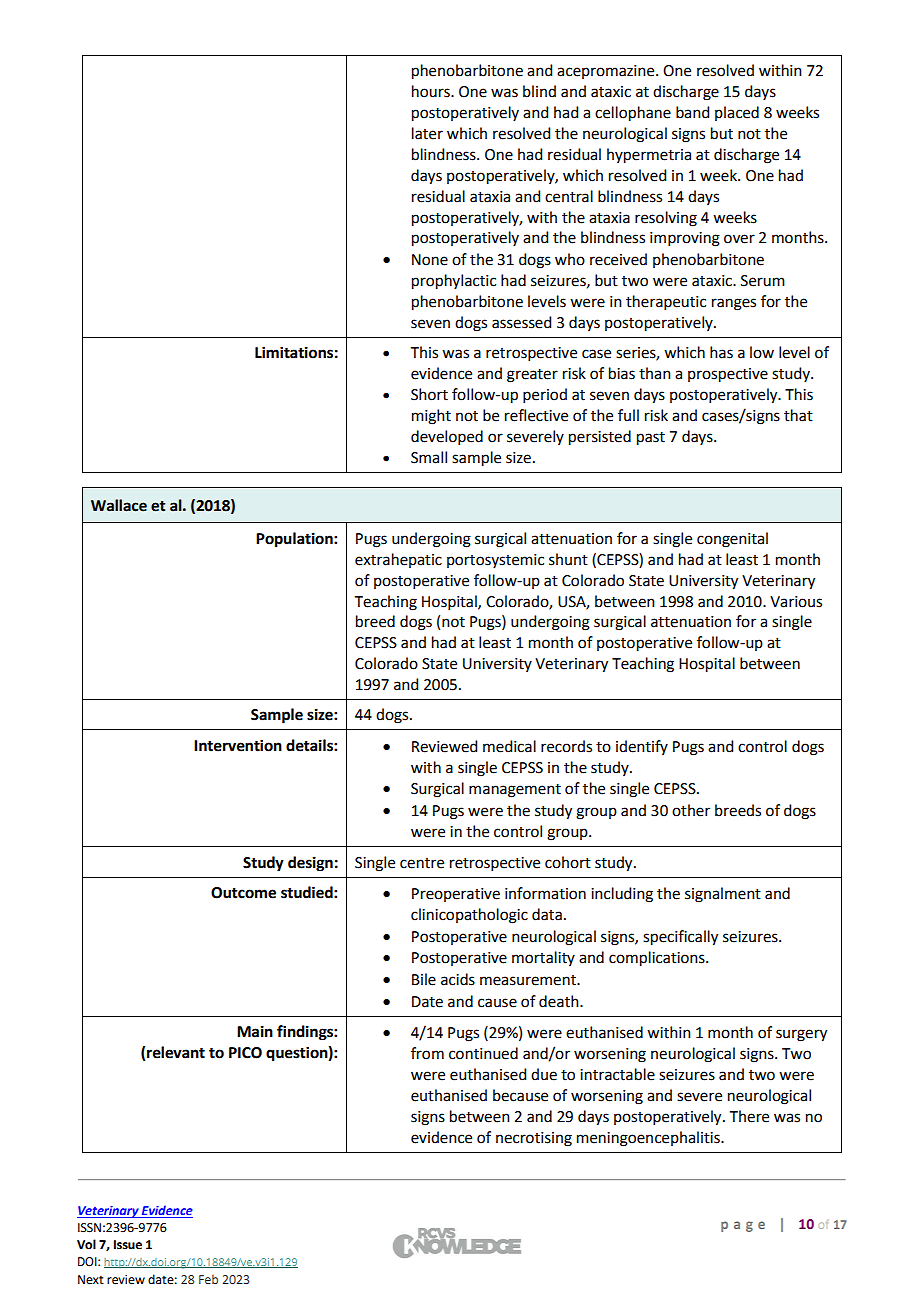 This screenshot has height=1308, width=924. I want to click on placed, so click(737, 113).
